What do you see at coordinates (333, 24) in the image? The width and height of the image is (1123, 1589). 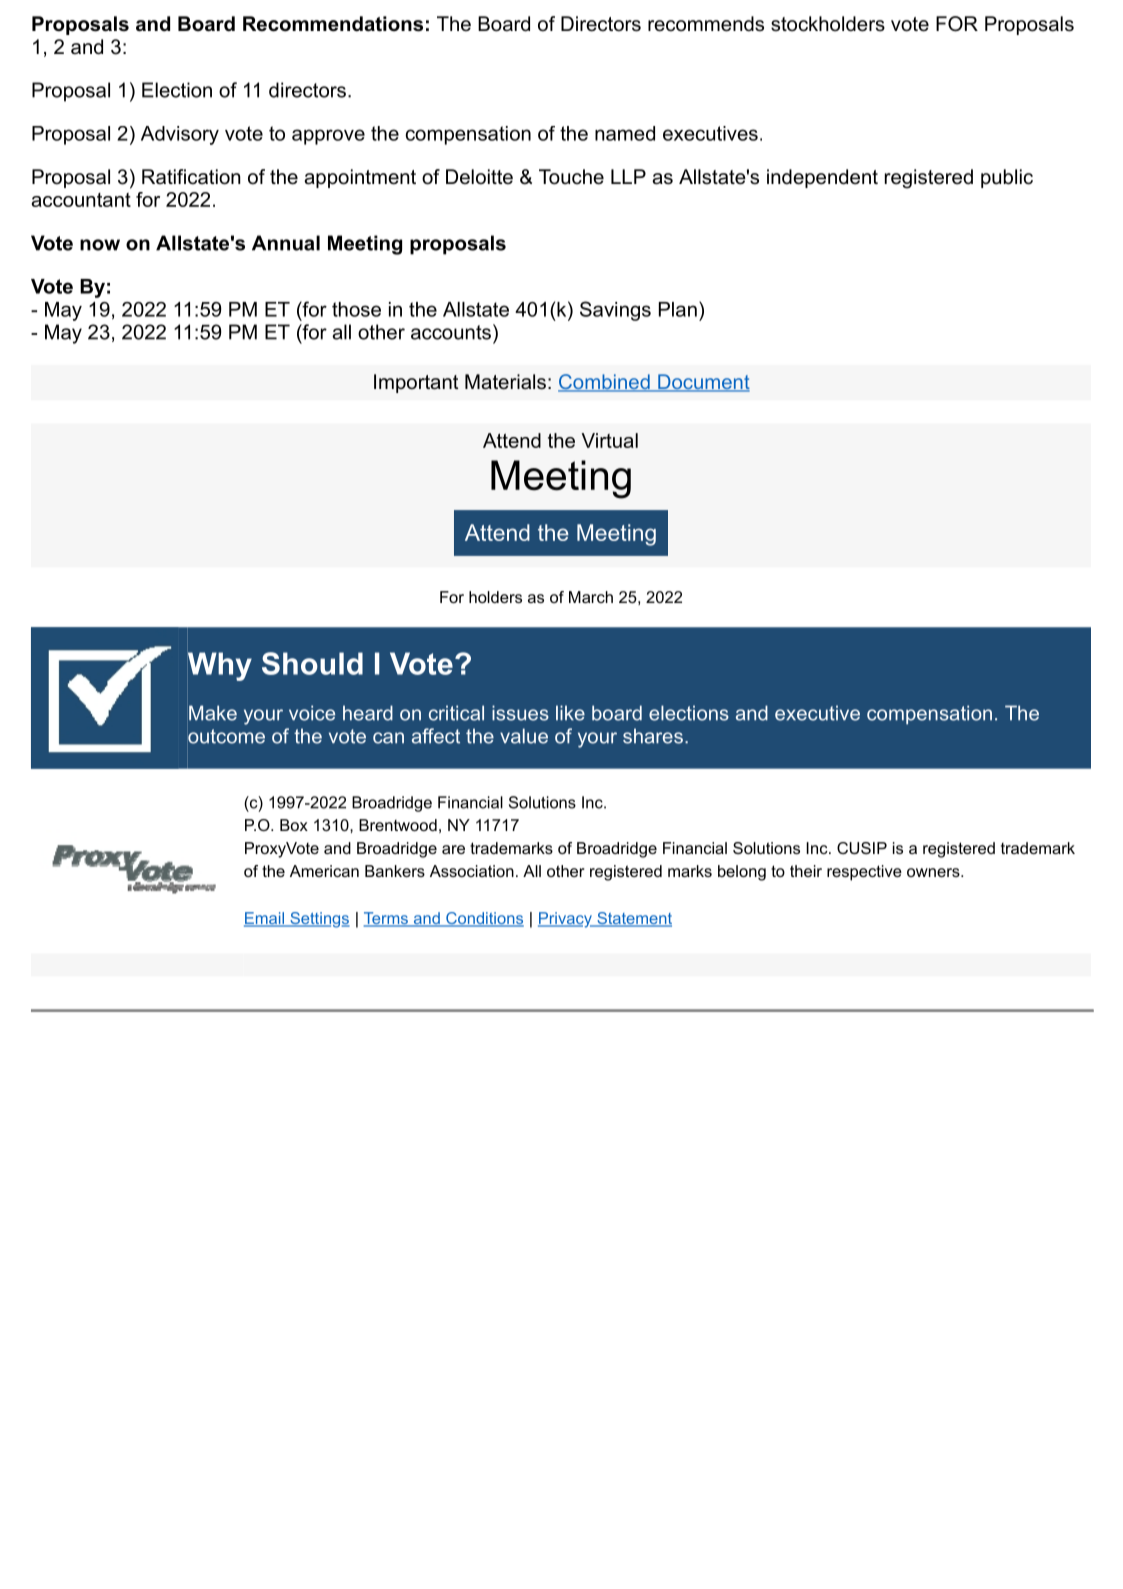 I see `Recommendations` at bounding box center [333, 24].
